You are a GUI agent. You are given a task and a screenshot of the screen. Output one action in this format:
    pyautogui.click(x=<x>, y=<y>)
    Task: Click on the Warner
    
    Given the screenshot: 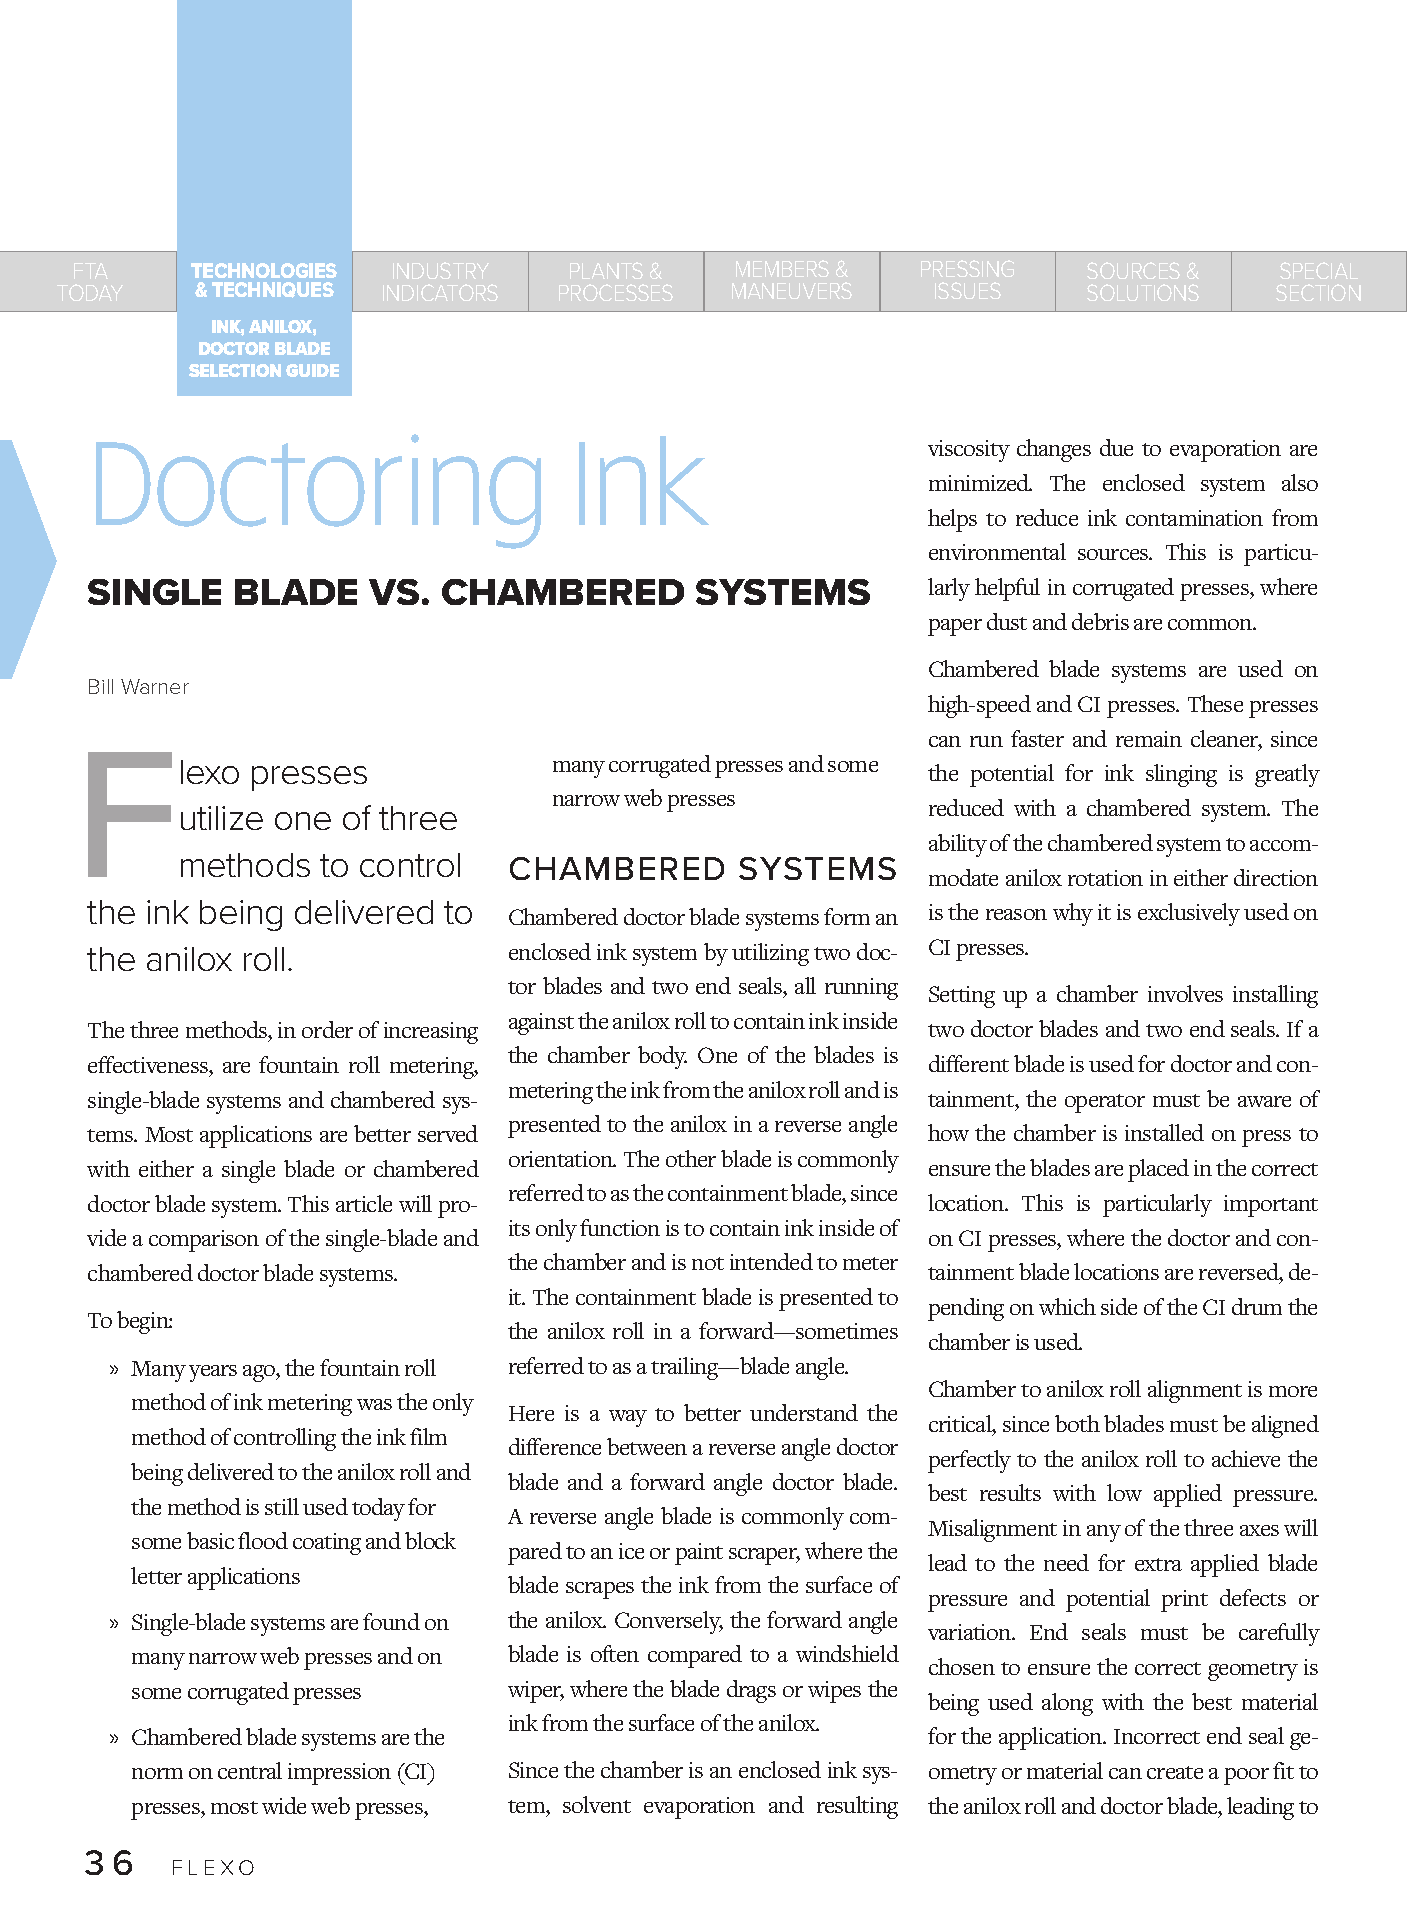 What is the action you would take?
    pyautogui.click(x=155, y=686)
